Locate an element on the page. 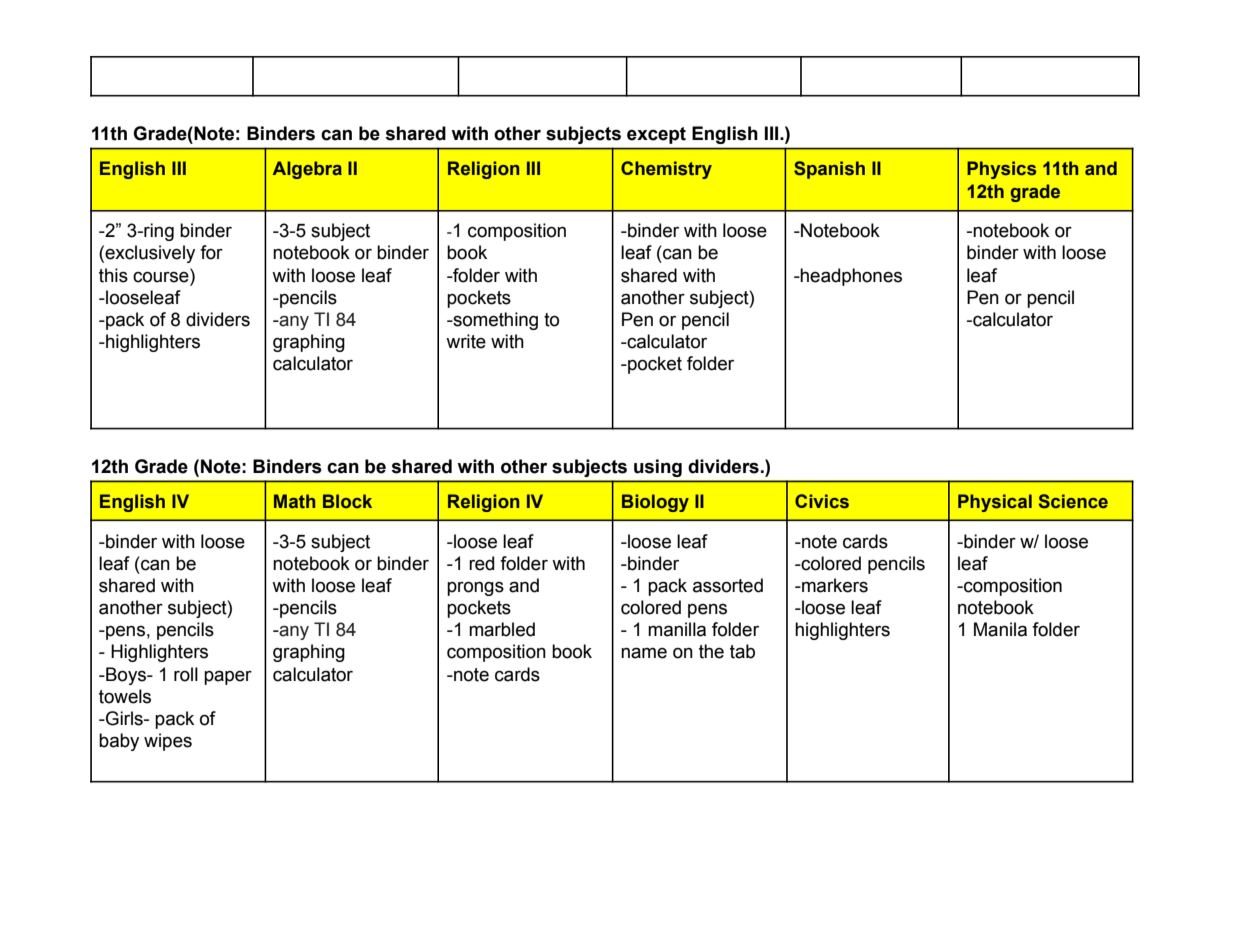  Biology is located at coordinates (655, 503).
